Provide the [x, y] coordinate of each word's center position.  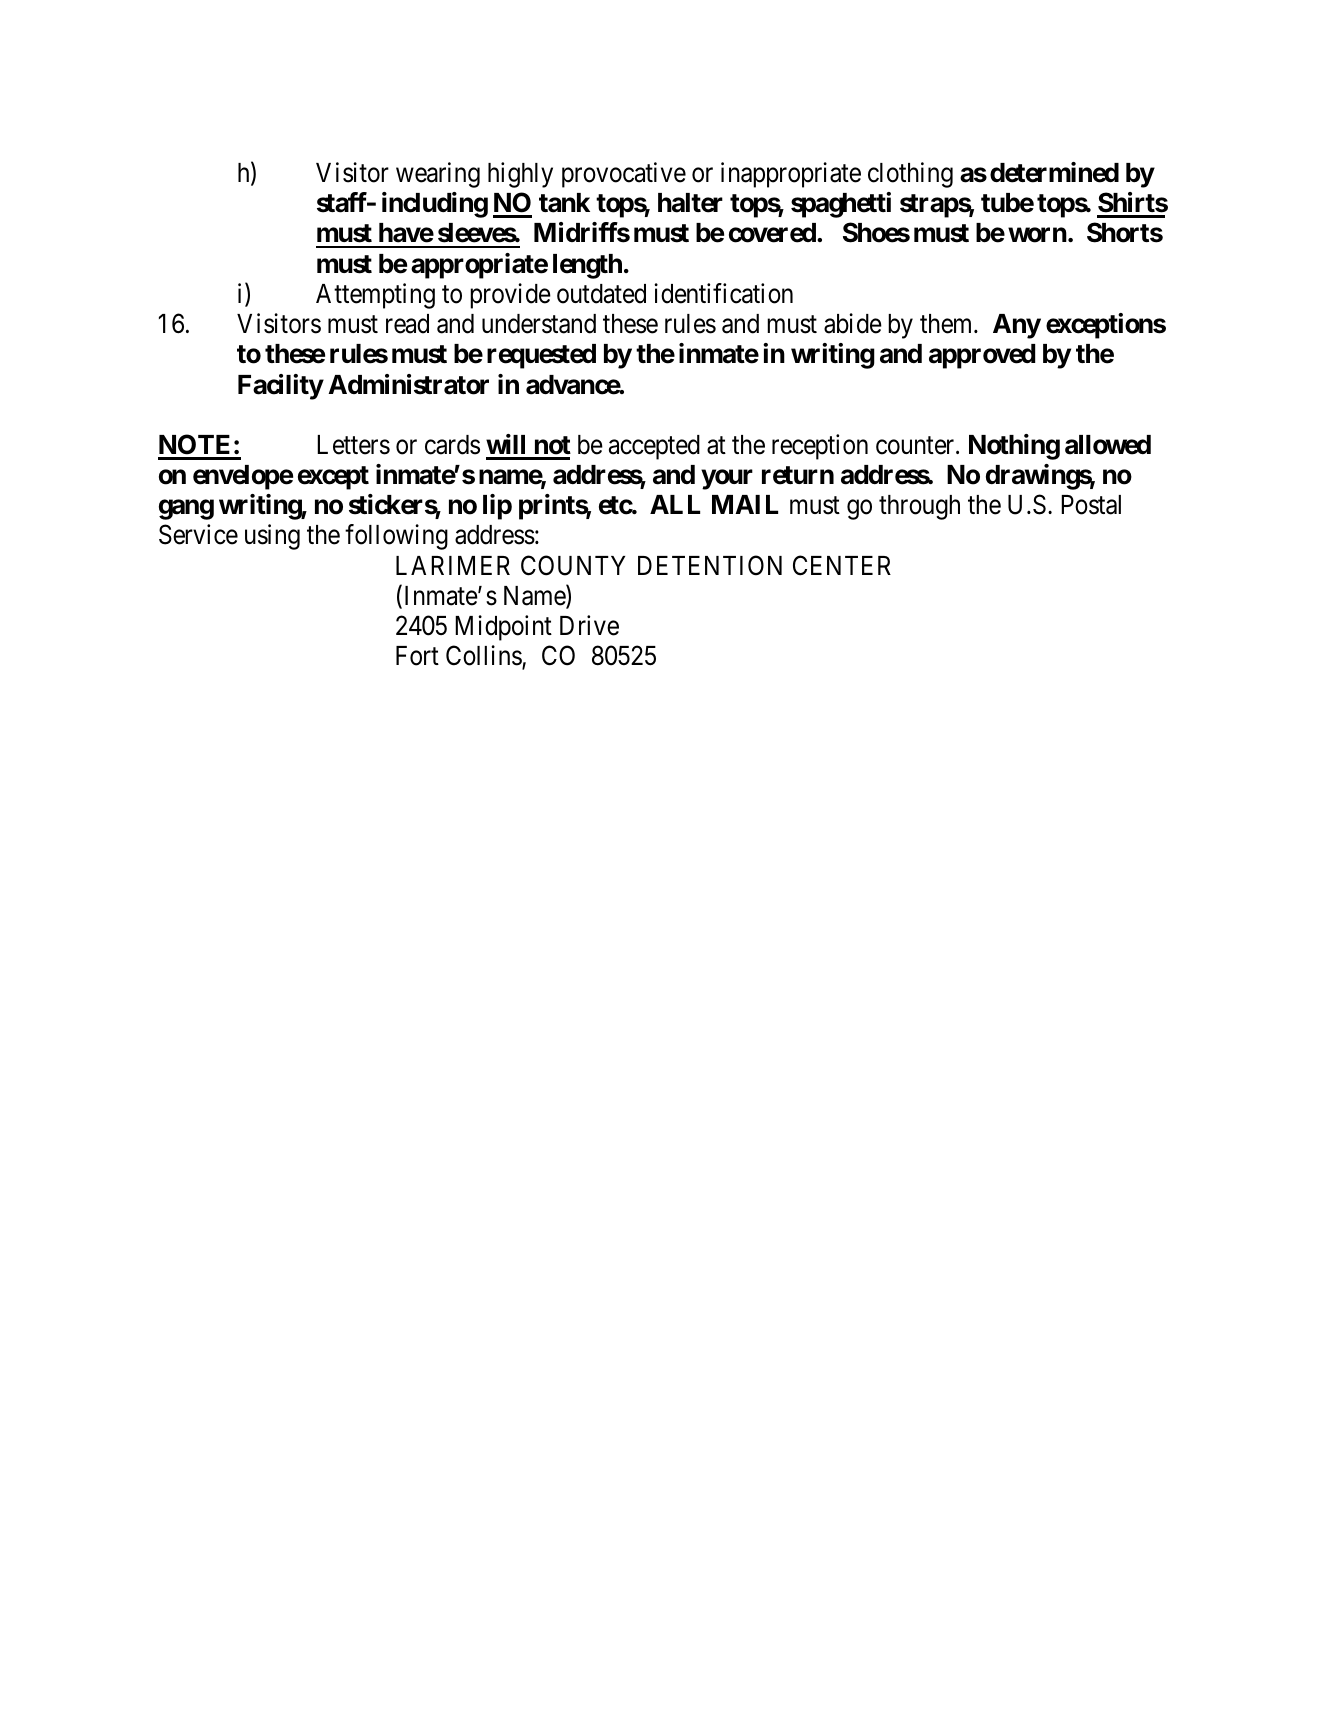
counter [916, 446]
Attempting [375, 296]
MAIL [745, 504]
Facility [281, 387]
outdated [601, 294]
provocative [624, 175]
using [272, 537]
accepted [654, 447]
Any [1017, 326]
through [919, 507]
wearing [438, 175]
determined [1054, 172]
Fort [417, 656]
